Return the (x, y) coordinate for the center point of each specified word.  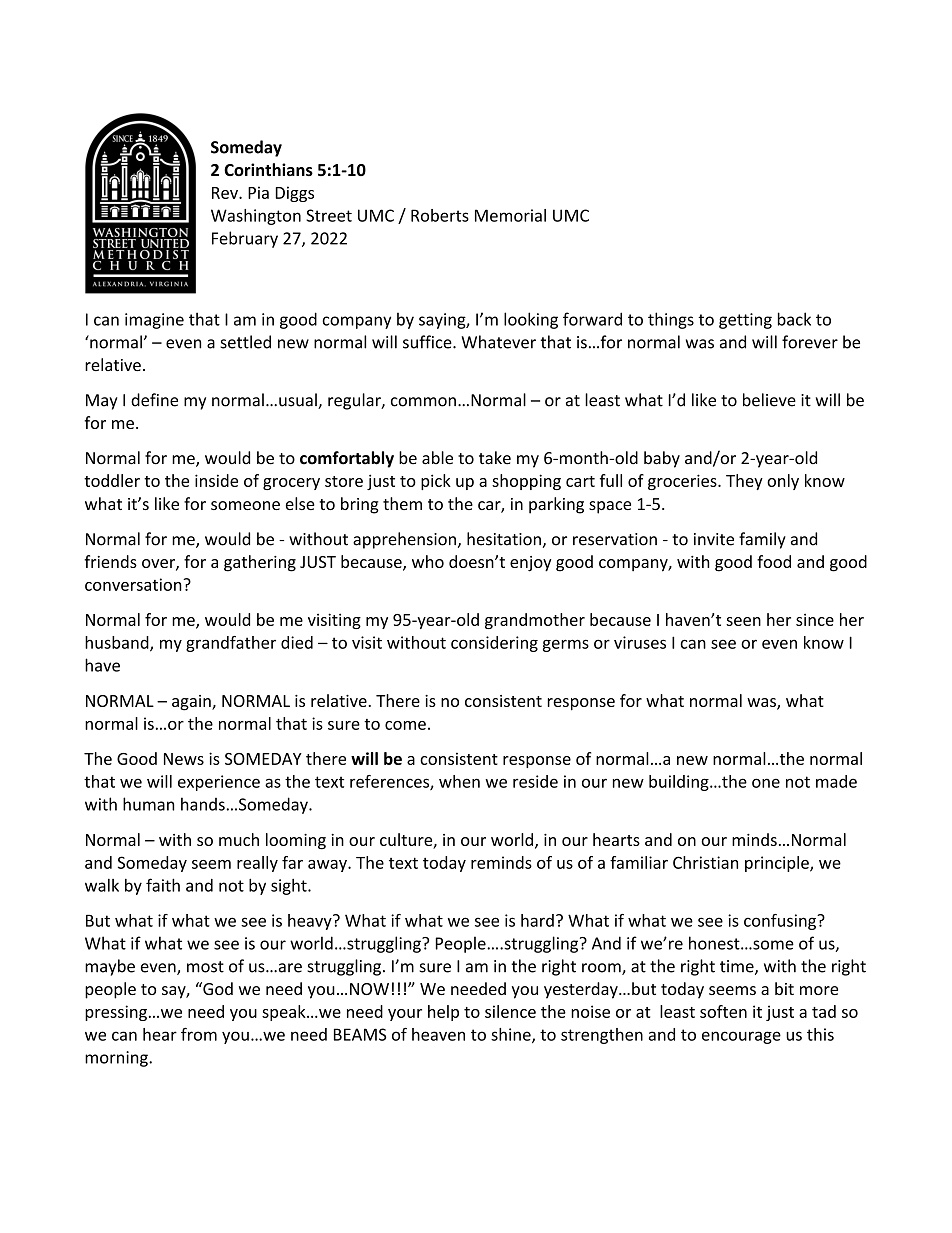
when (459, 781)
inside (216, 480)
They (744, 482)
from (199, 1034)
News (184, 759)
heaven (438, 1034)
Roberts (440, 215)
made (836, 781)
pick (436, 482)
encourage (741, 1037)
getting (745, 321)
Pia (258, 192)
